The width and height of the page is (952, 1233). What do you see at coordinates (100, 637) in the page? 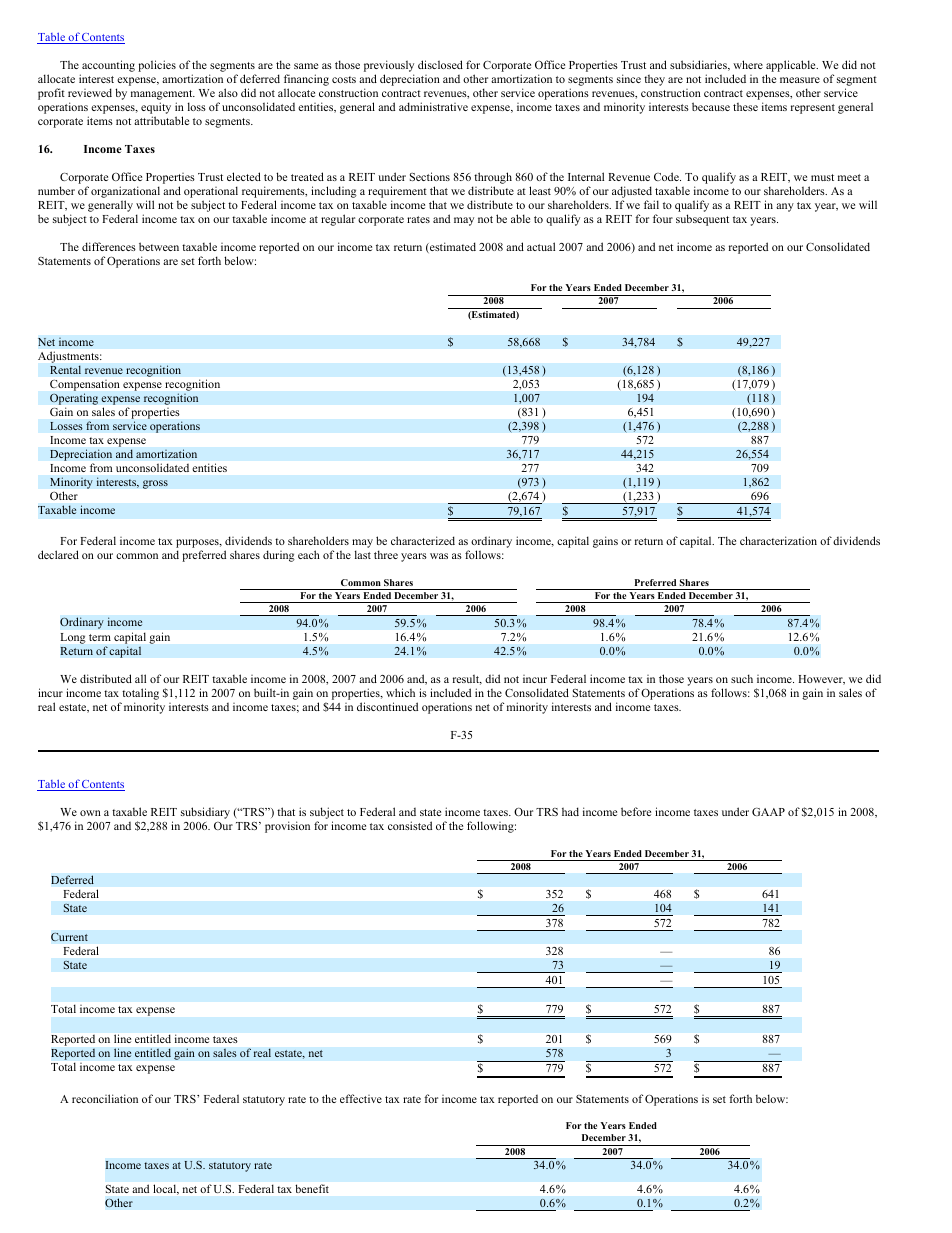
I see `term` at bounding box center [100, 637].
